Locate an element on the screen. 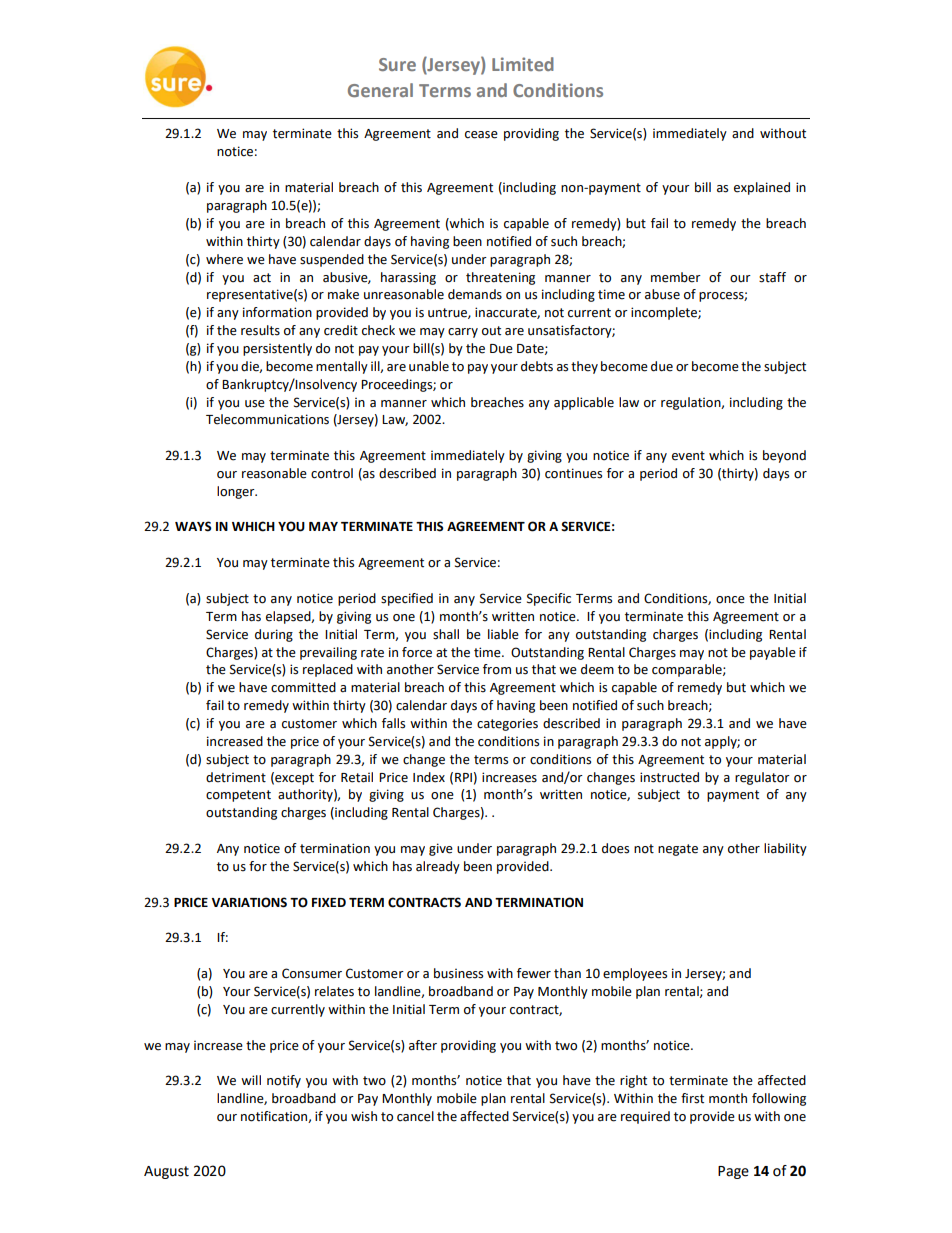  VARIATIONS is located at coordinates (249, 902).
